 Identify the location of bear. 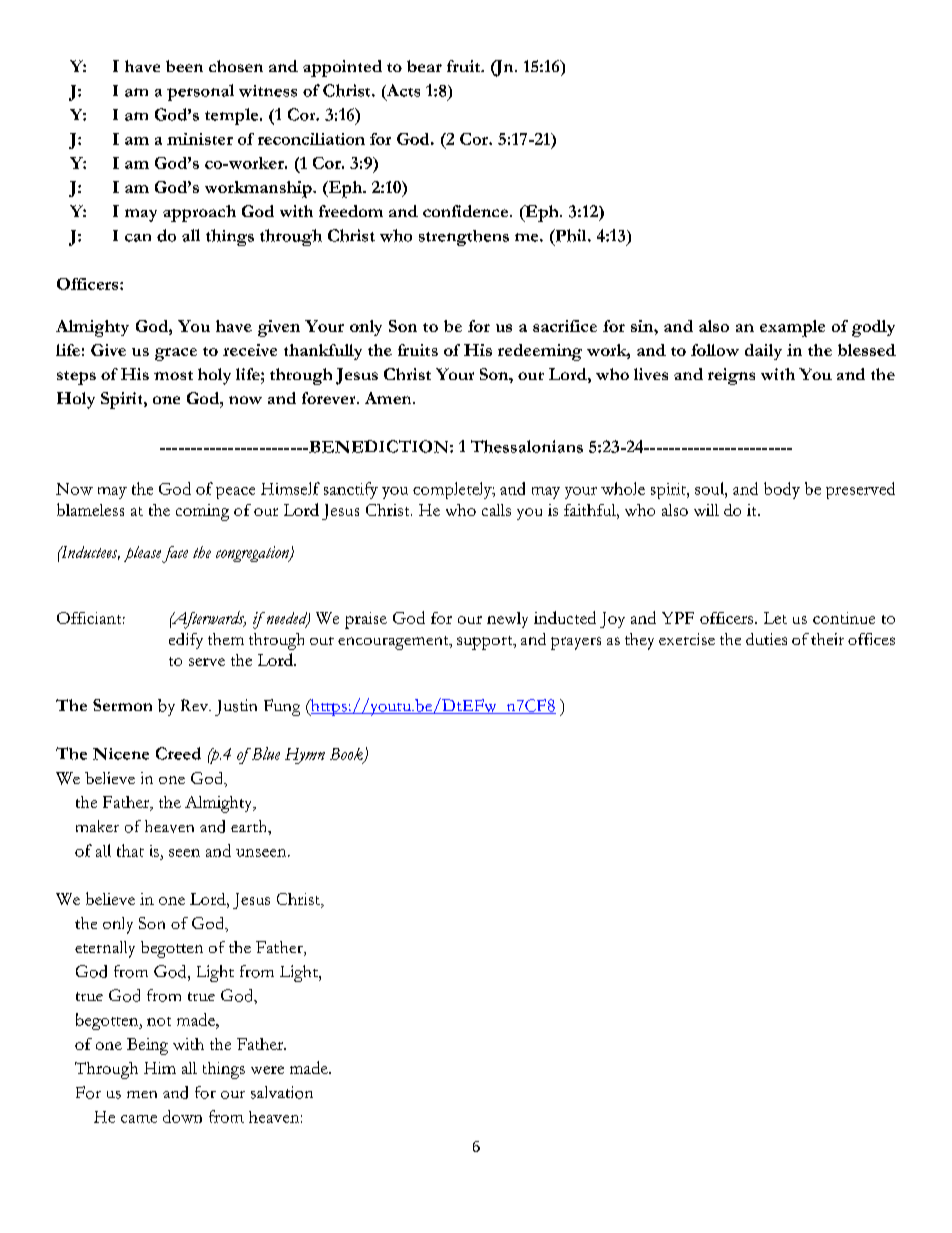
(424, 66).
